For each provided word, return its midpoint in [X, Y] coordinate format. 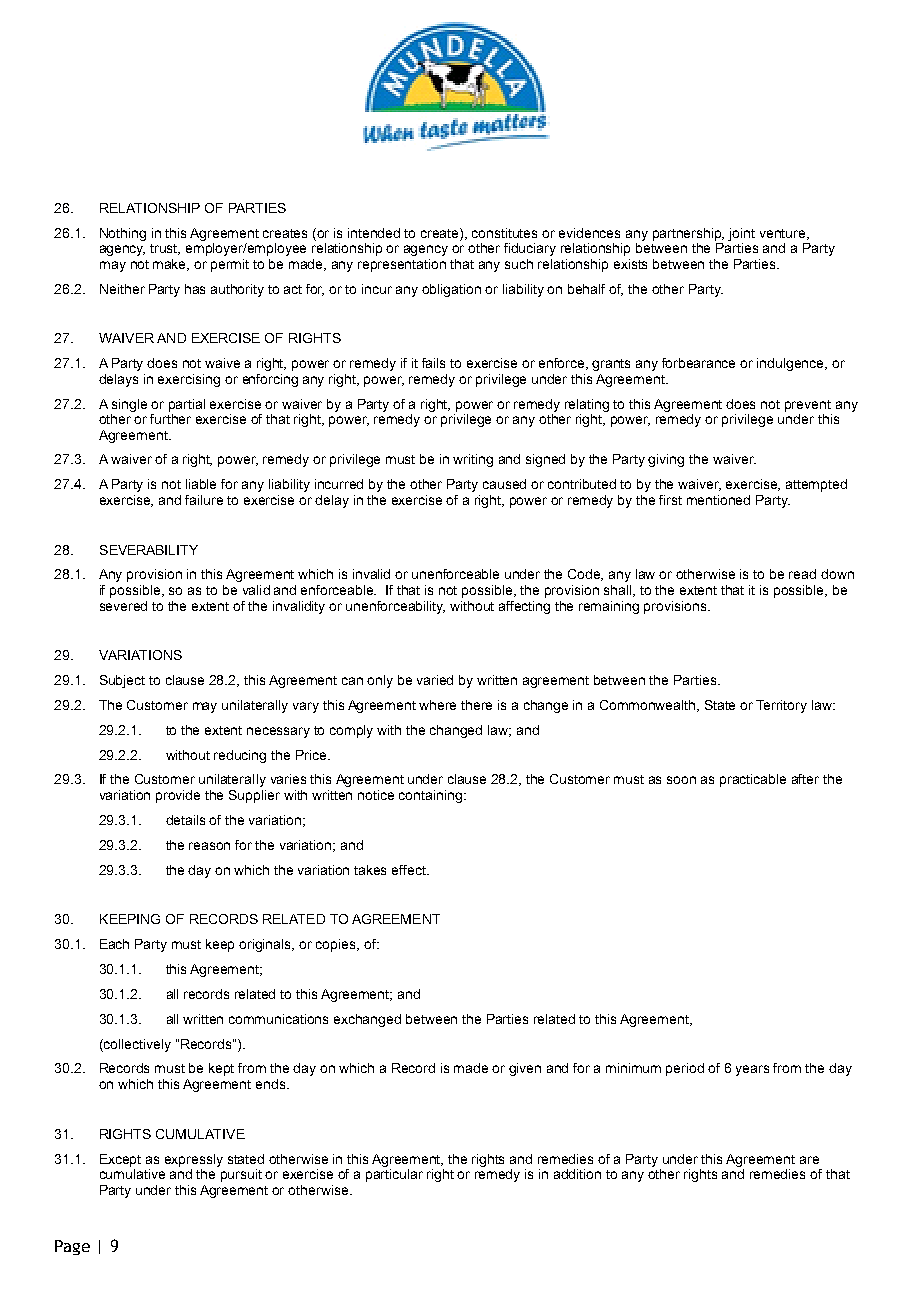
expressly [194, 1160]
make [171, 265]
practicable [753, 780]
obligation [451, 290]
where [437, 705]
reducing [240, 756]
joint [741, 234]
